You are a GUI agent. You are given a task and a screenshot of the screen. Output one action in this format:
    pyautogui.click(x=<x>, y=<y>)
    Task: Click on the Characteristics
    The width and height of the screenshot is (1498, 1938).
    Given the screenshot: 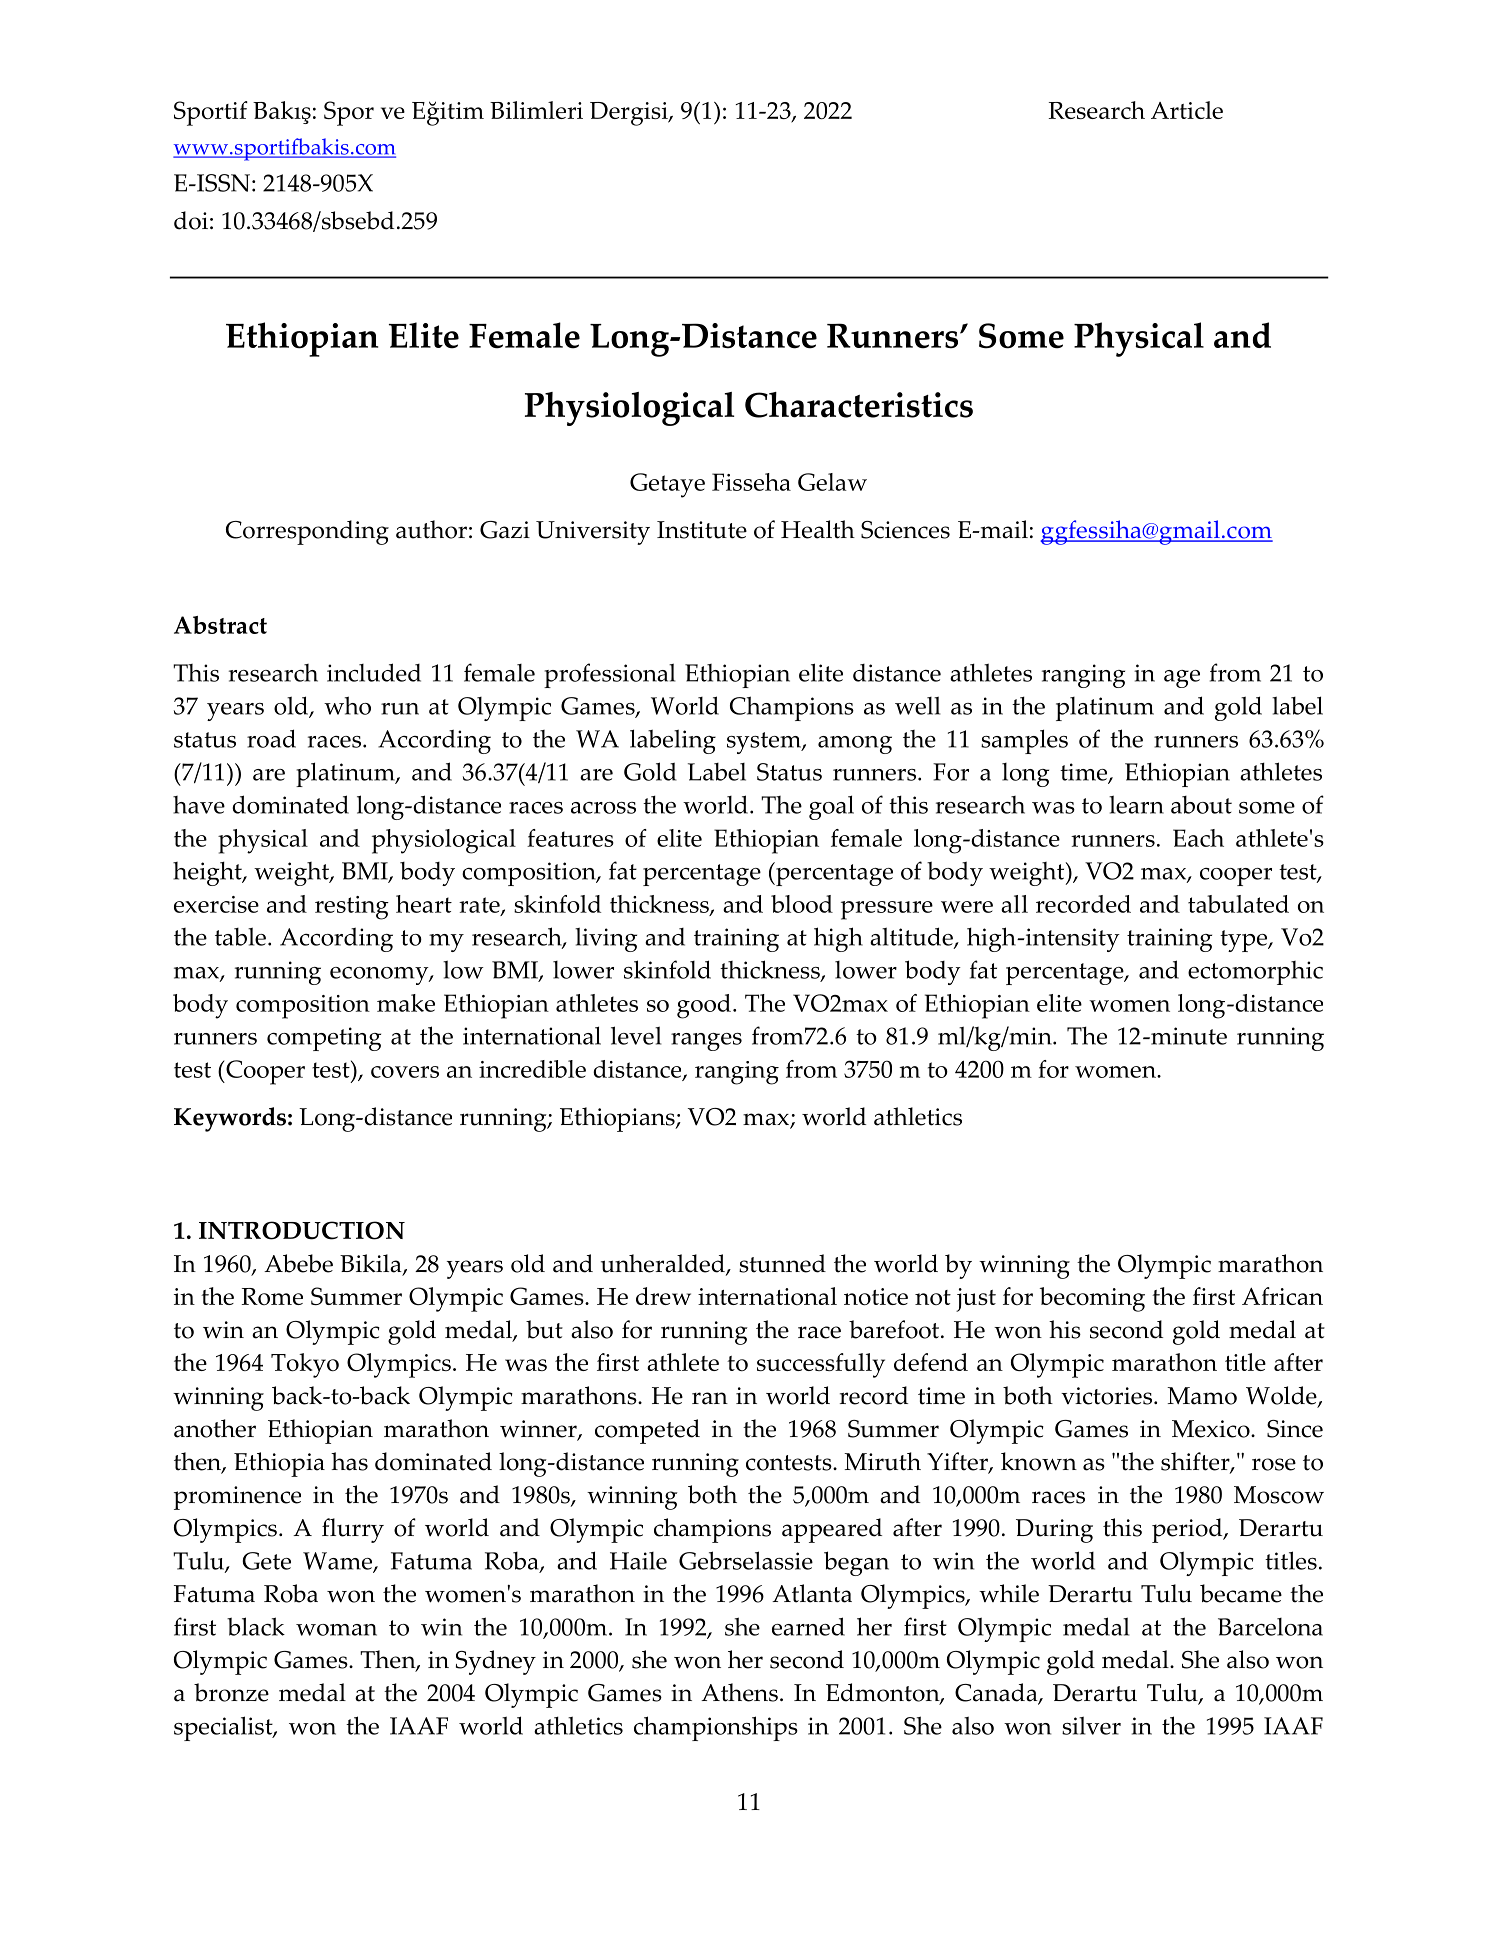 What is the action you would take?
    pyautogui.click(x=859, y=405)
